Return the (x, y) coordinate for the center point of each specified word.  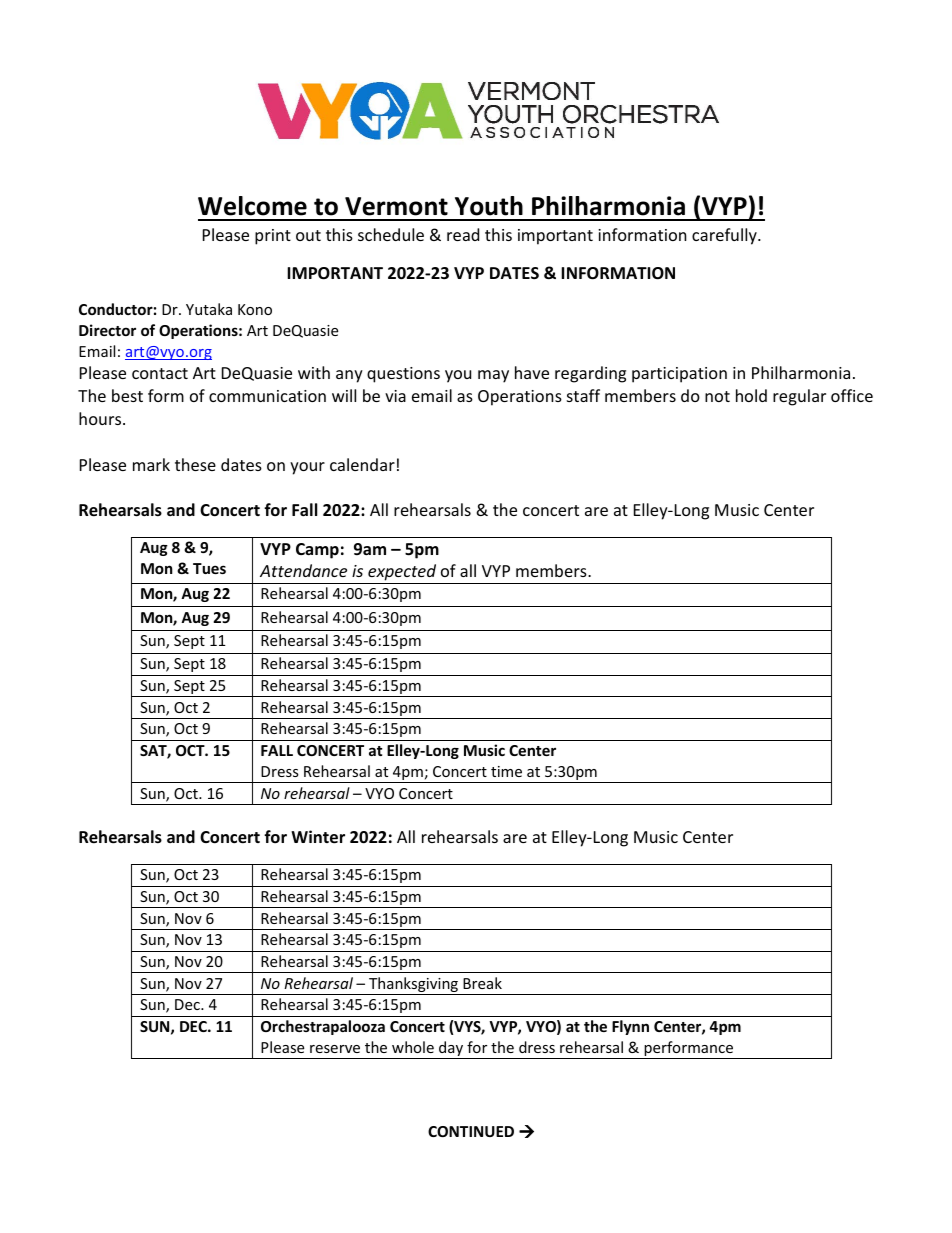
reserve (335, 1049)
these (195, 464)
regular (799, 397)
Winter (318, 837)
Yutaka (209, 309)
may (493, 376)
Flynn (630, 1027)
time (506, 771)
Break (482, 983)
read (463, 234)
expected (402, 574)
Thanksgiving (413, 986)
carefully (725, 236)
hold (751, 395)
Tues (209, 568)
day (451, 1050)
